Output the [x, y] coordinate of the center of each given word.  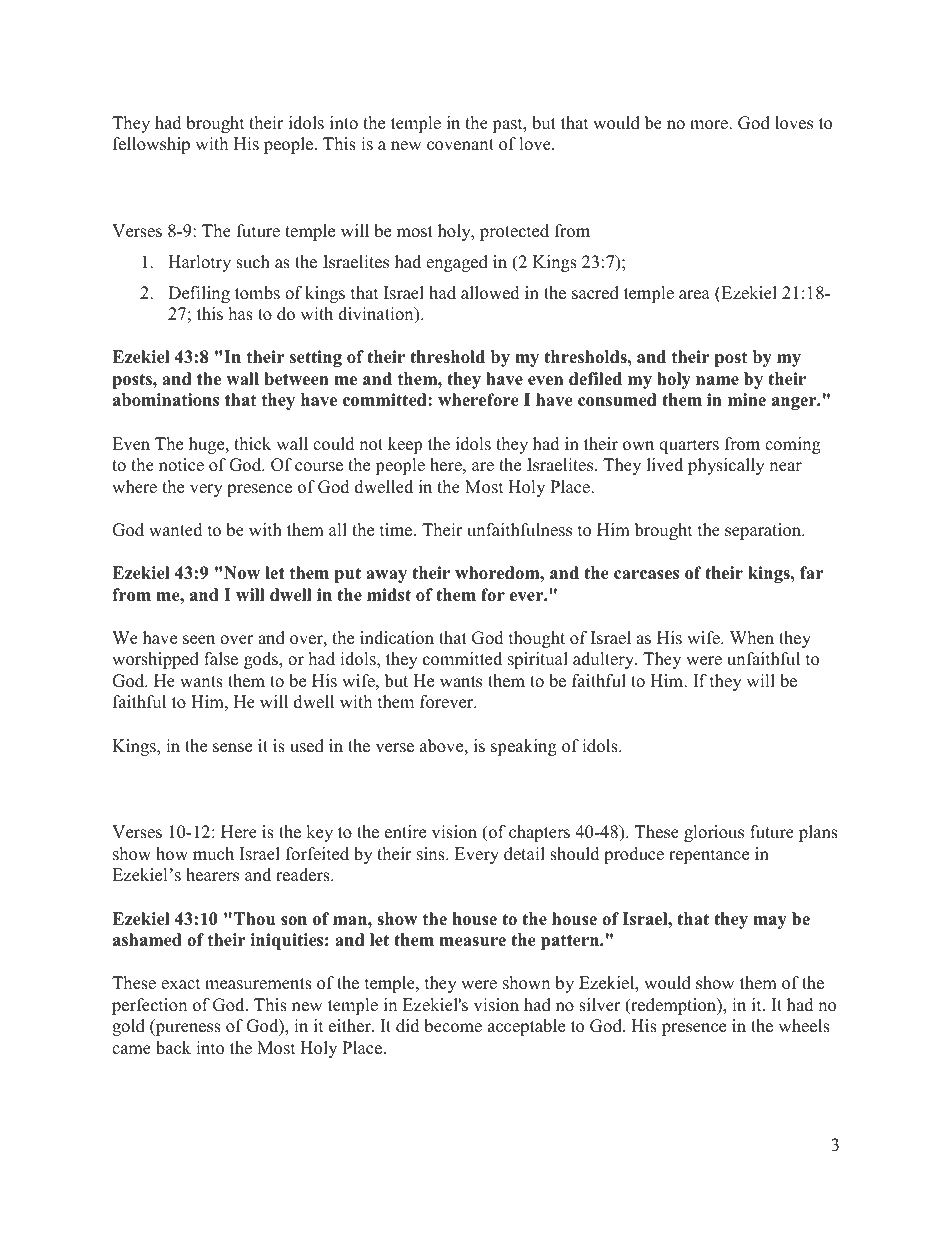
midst [389, 595]
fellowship [151, 145]
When [752, 638]
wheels [804, 1026]
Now [242, 573]
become [453, 1026]
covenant [460, 145]
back [173, 1048]
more [710, 125]
